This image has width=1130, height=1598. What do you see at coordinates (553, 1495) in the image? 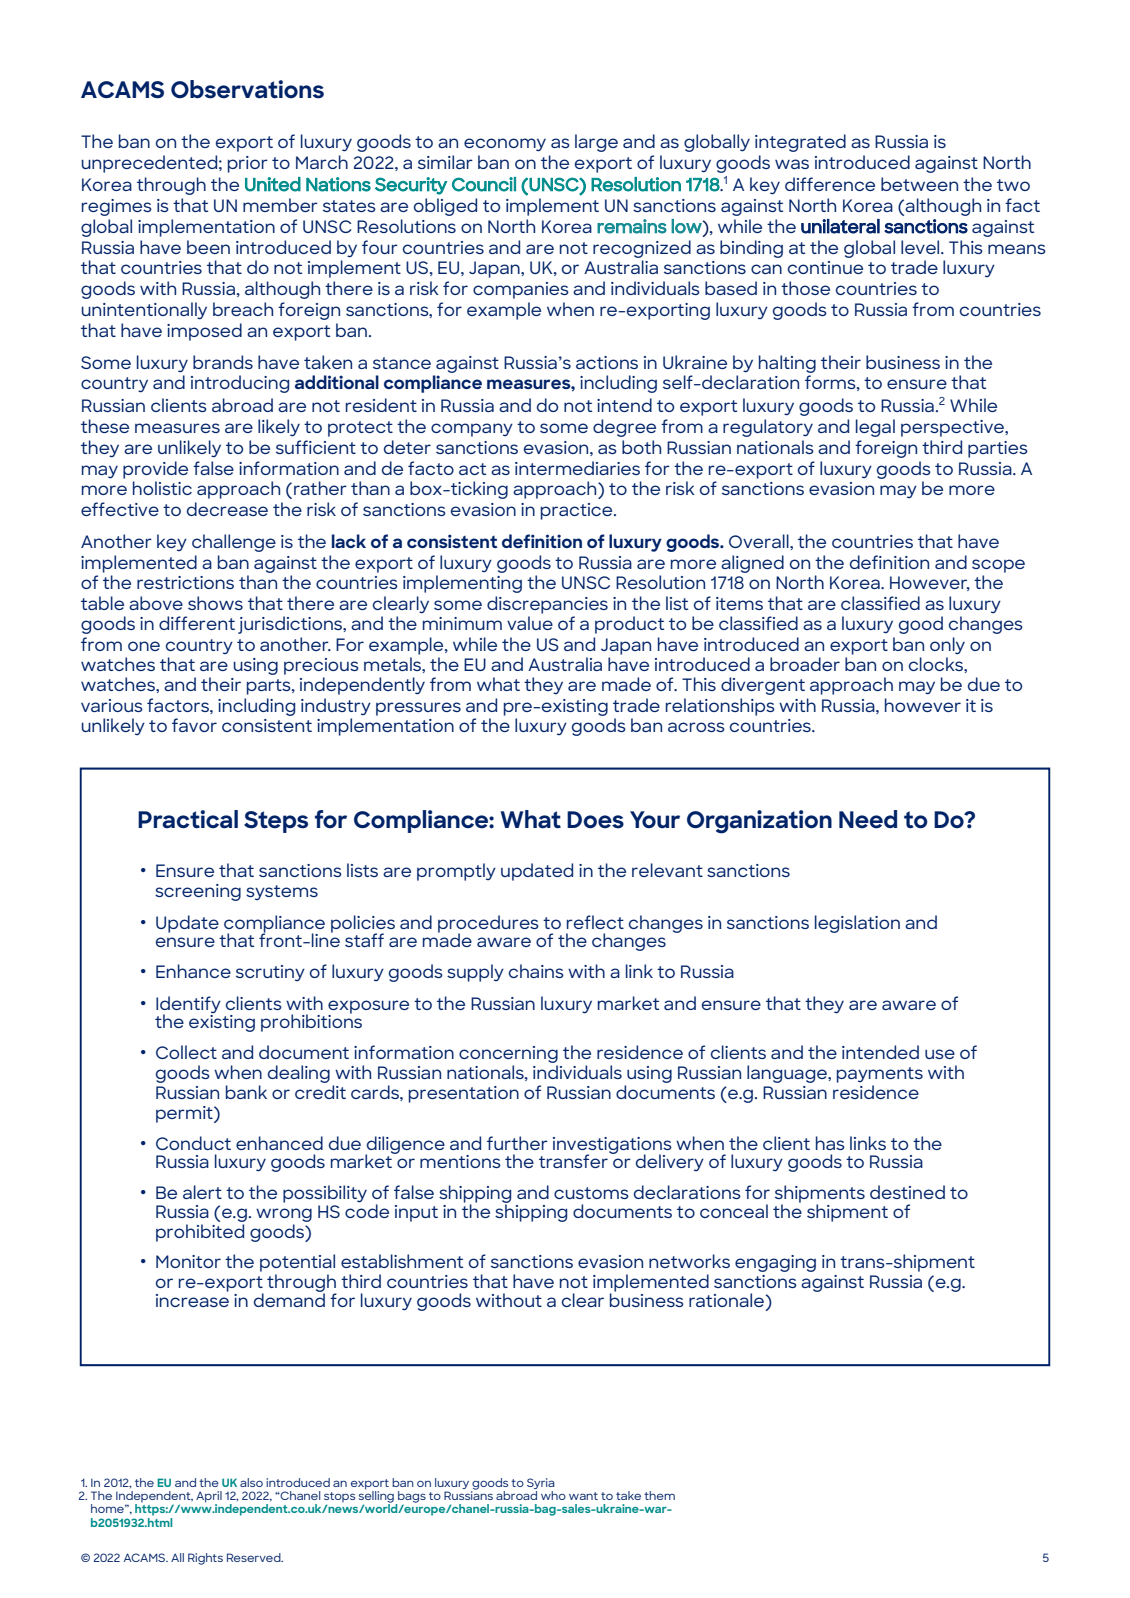
I see `who` at bounding box center [553, 1495].
